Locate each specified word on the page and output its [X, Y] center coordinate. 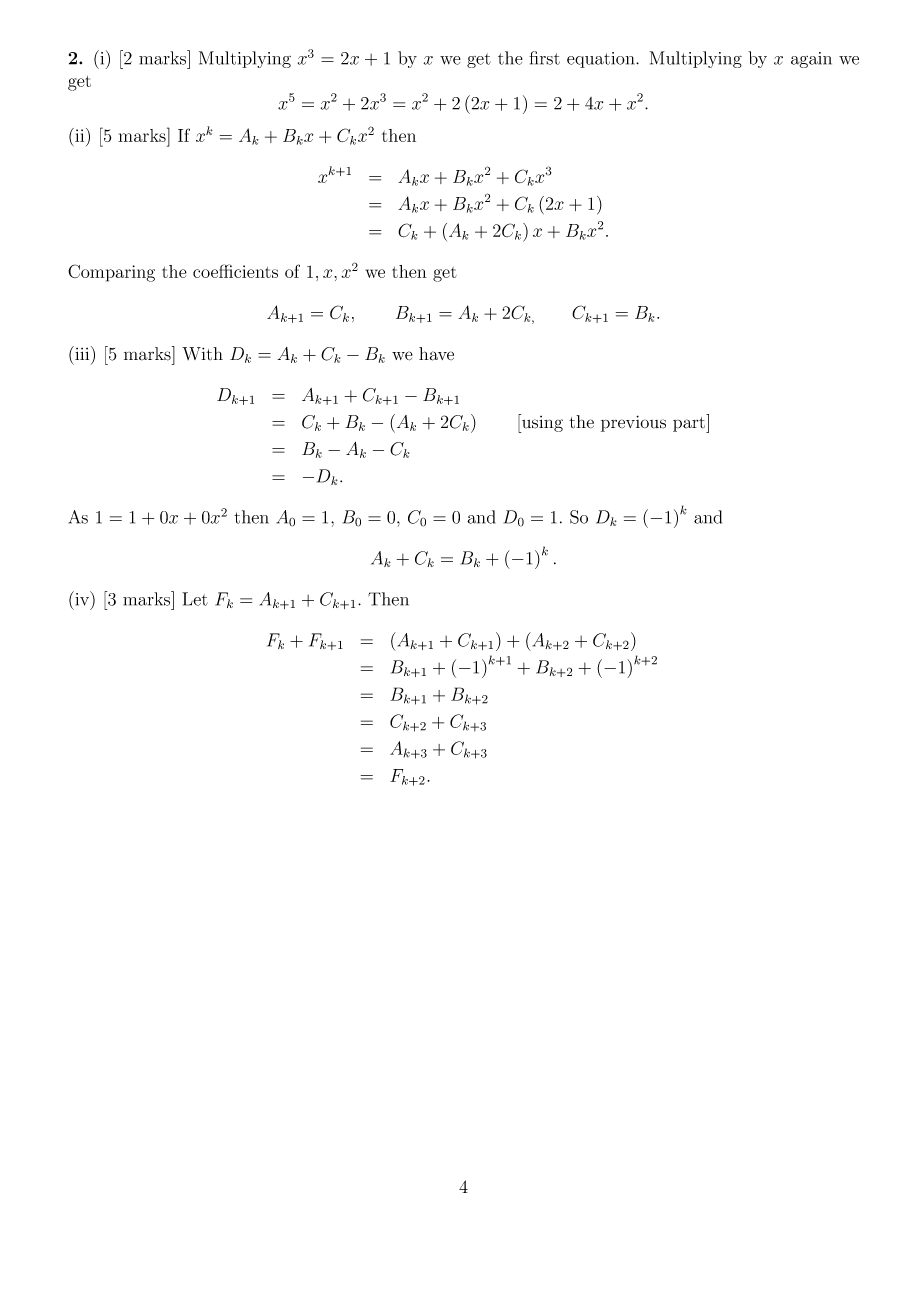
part [690, 423]
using [541, 423]
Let [195, 599]
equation [602, 60]
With [202, 353]
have [436, 354]
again [811, 60]
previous [633, 423]
